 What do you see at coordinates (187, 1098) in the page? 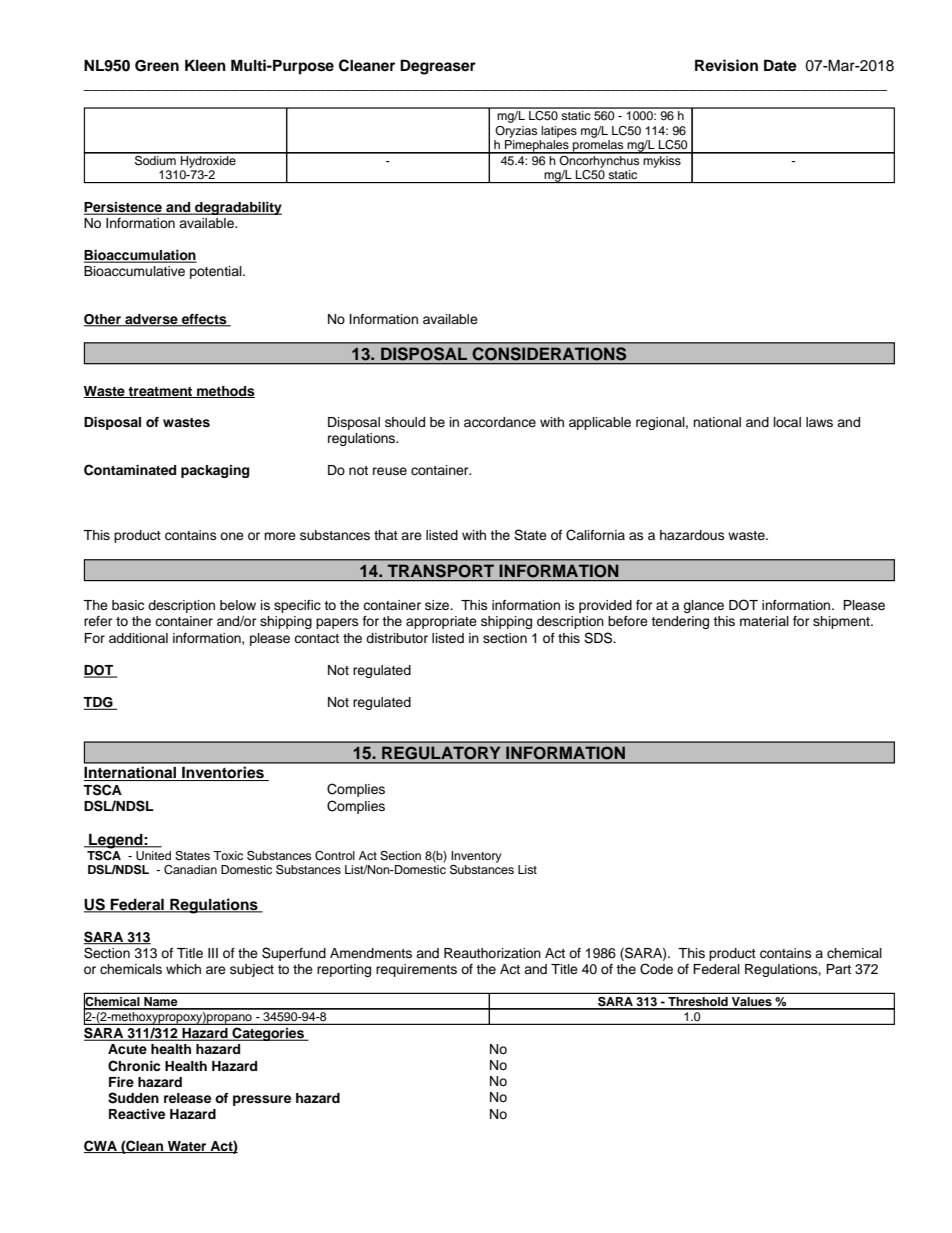
I see `release` at bounding box center [187, 1098].
